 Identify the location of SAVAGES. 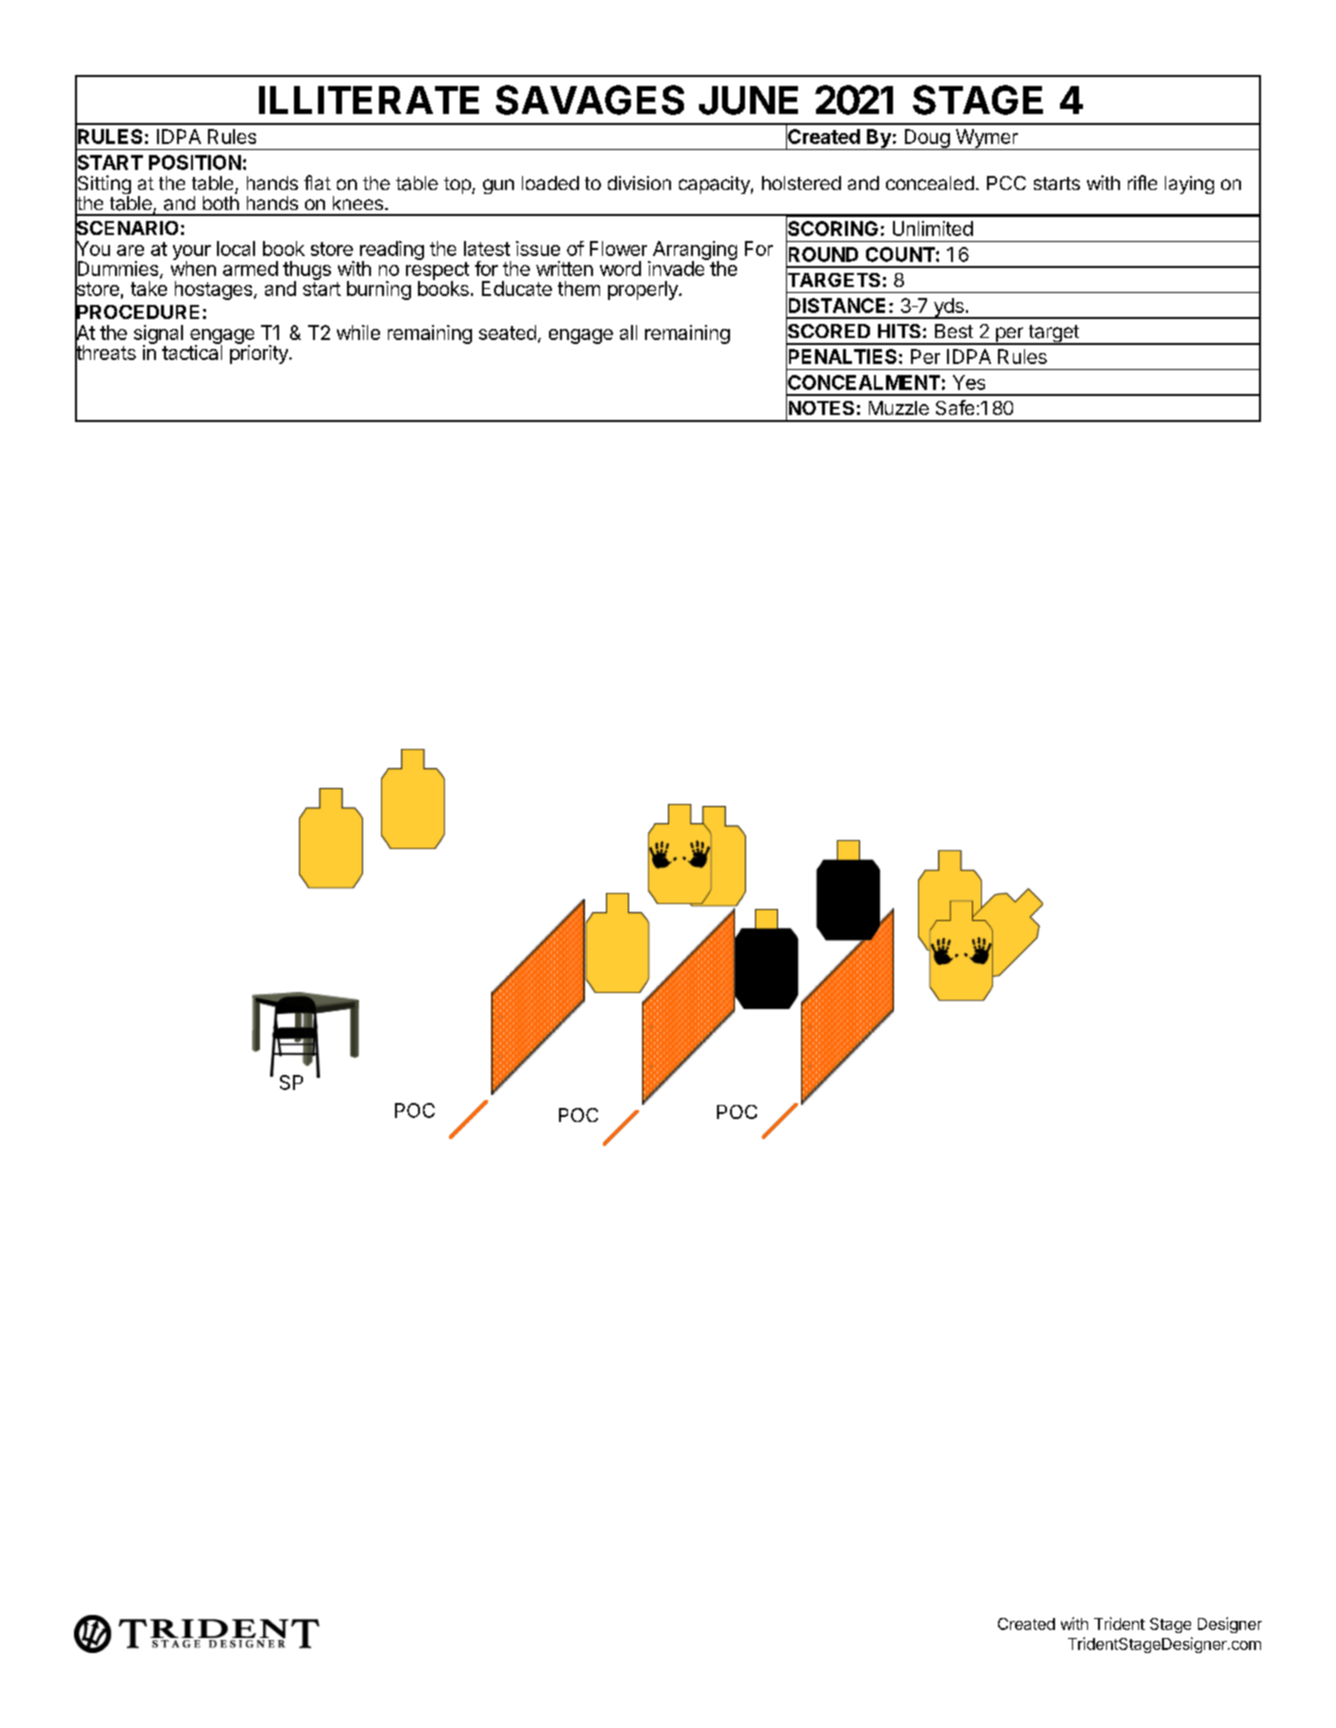
(590, 100).
